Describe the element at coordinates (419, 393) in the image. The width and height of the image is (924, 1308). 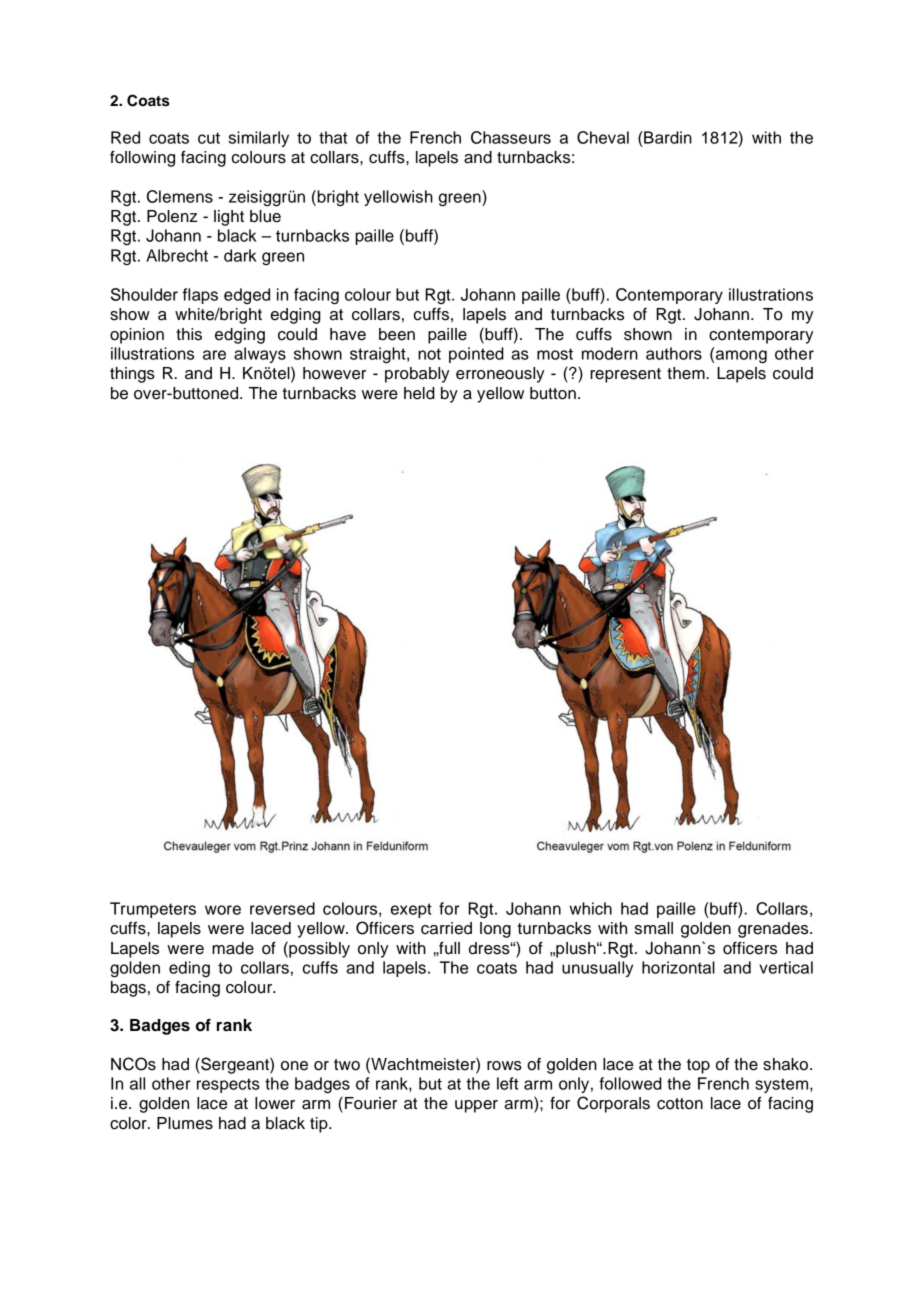
I see `held` at that location.
